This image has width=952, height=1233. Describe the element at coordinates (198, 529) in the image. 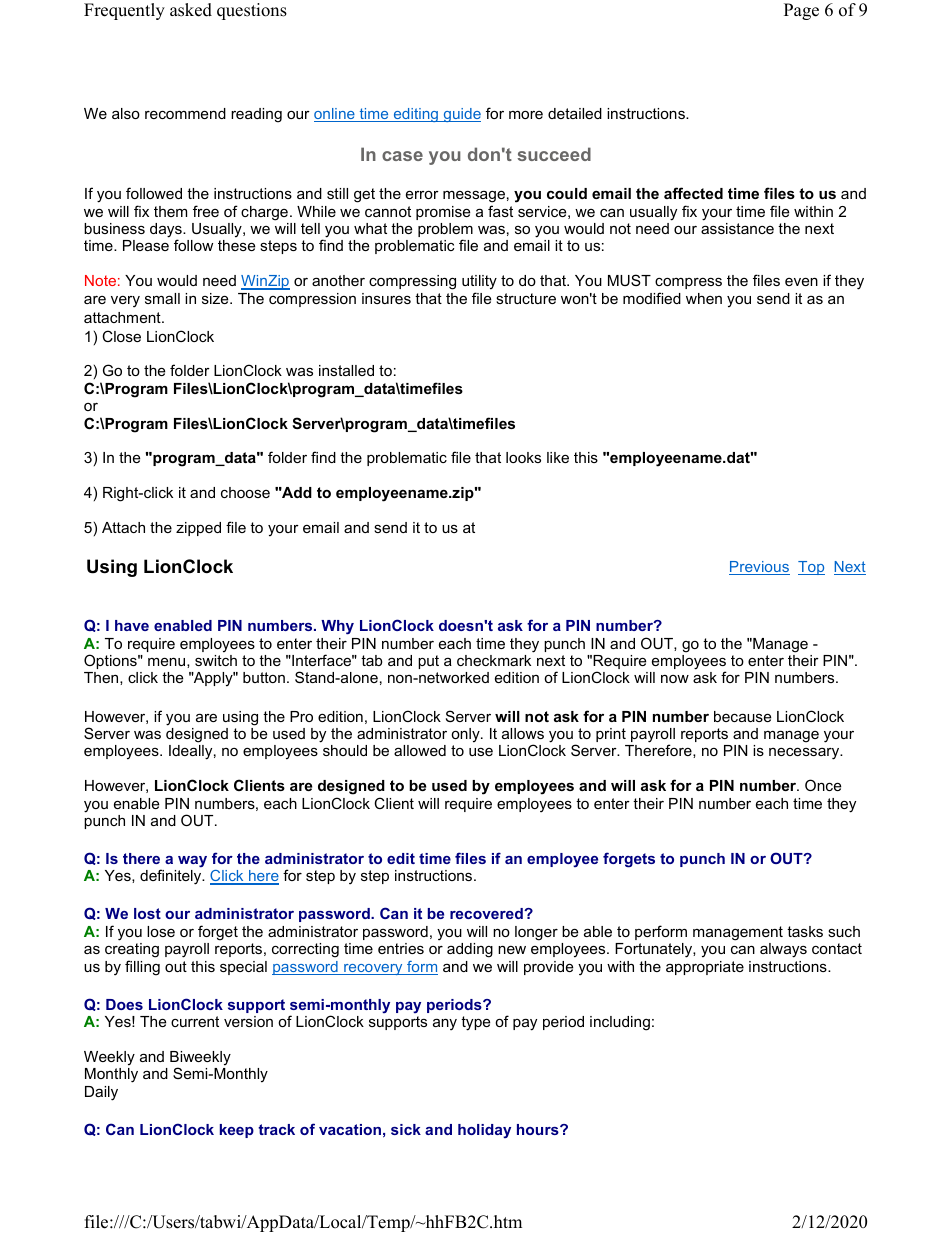

I see `zipped` at that location.
